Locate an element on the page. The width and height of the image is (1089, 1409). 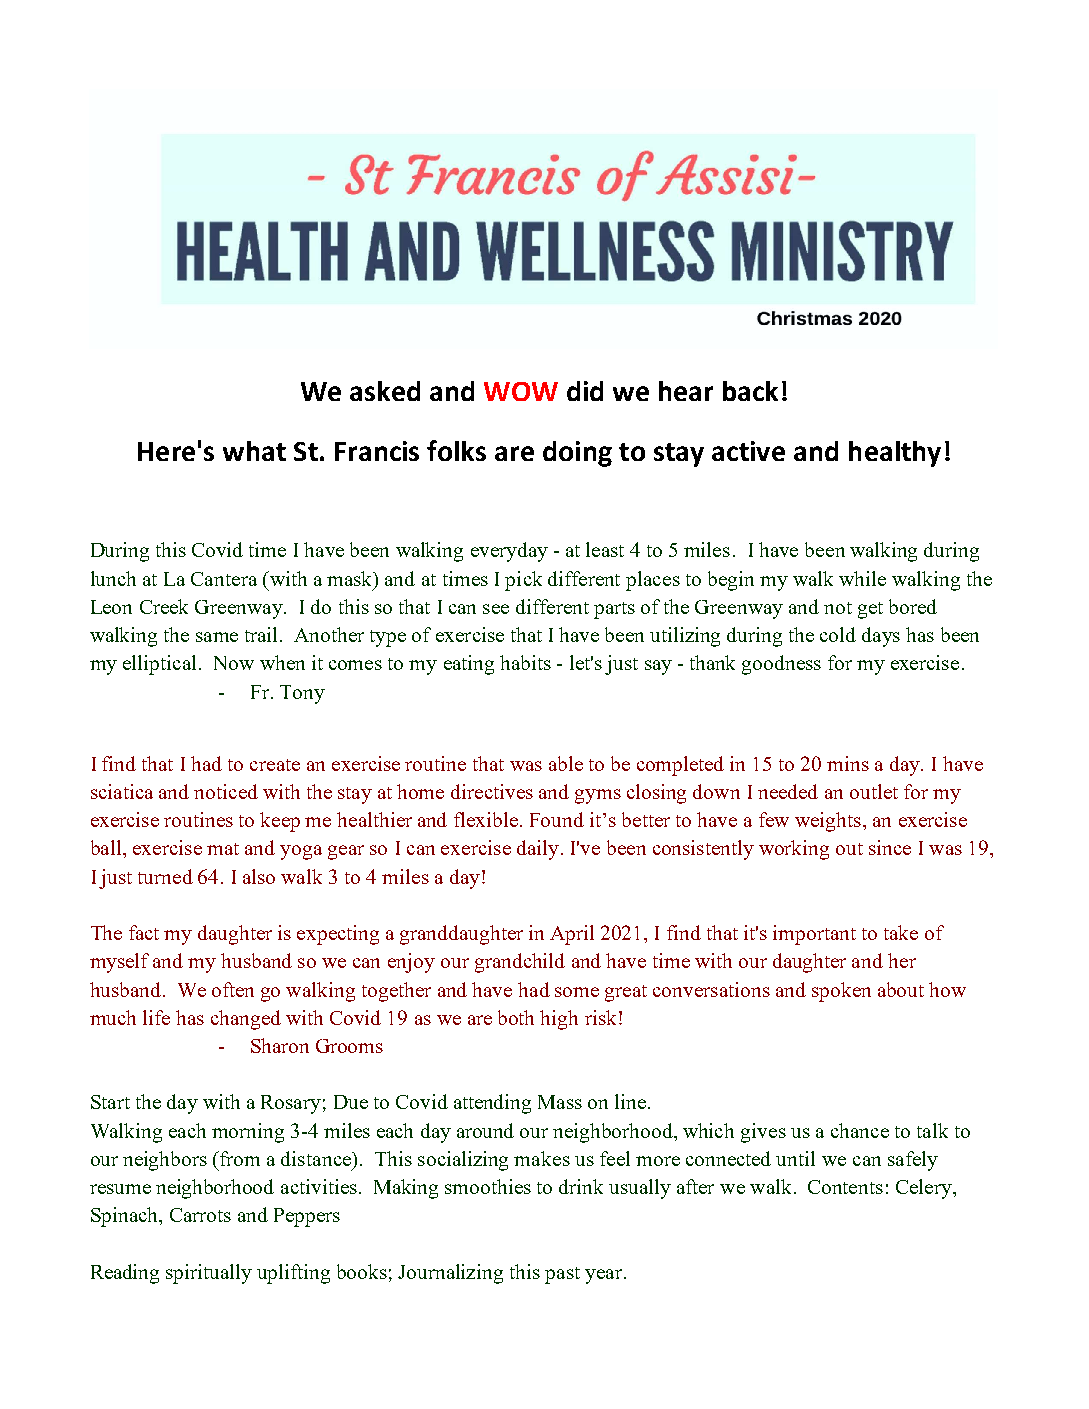
weights is located at coordinates (828, 822).
